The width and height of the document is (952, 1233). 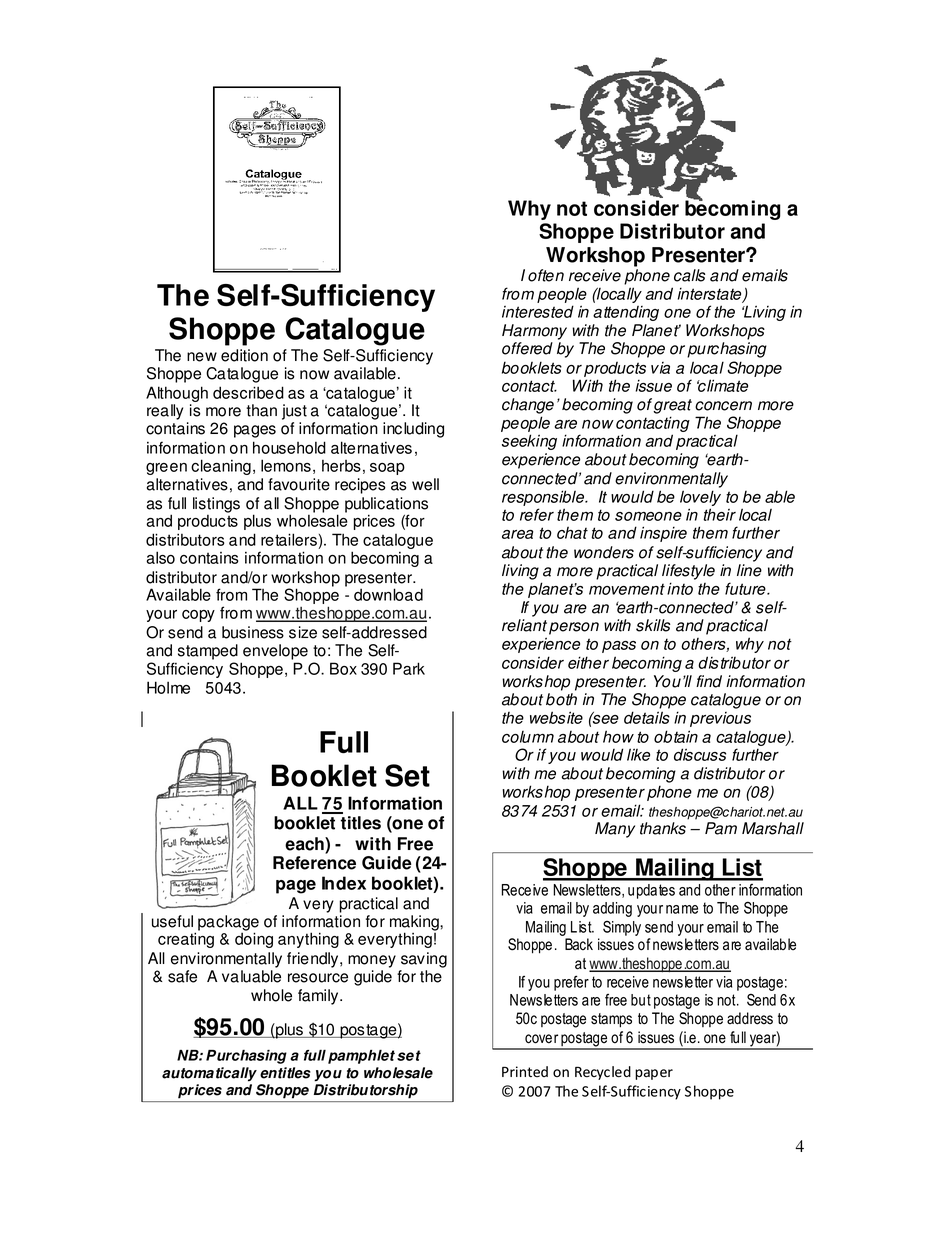 I want to click on edition, so click(x=244, y=355).
